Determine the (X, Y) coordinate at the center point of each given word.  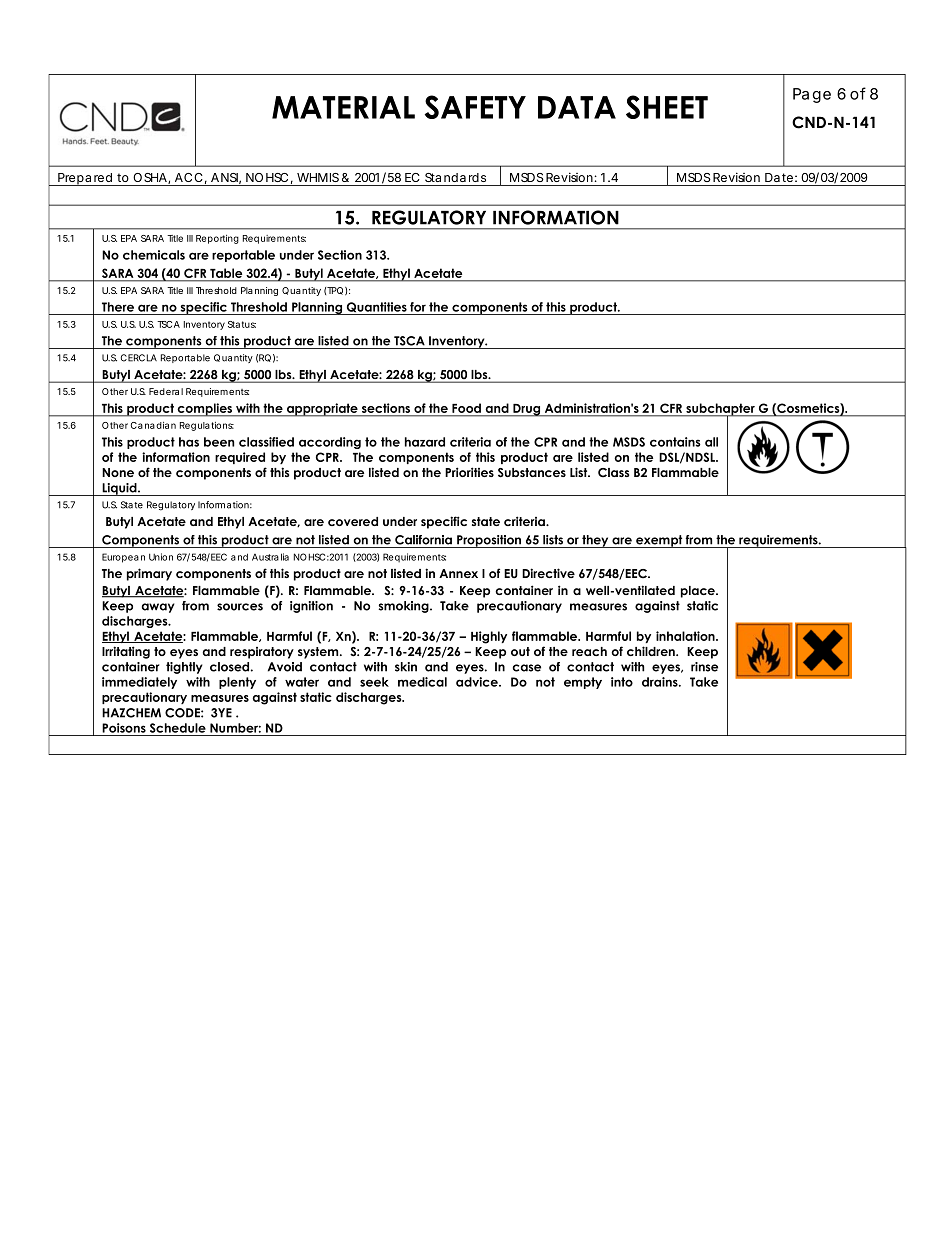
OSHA (151, 178)
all (711, 442)
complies (205, 410)
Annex (458, 573)
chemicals (154, 255)
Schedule (178, 728)
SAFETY (475, 107)
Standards (455, 177)
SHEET (667, 107)
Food (466, 408)
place (699, 592)
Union (161, 557)
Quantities (377, 308)
